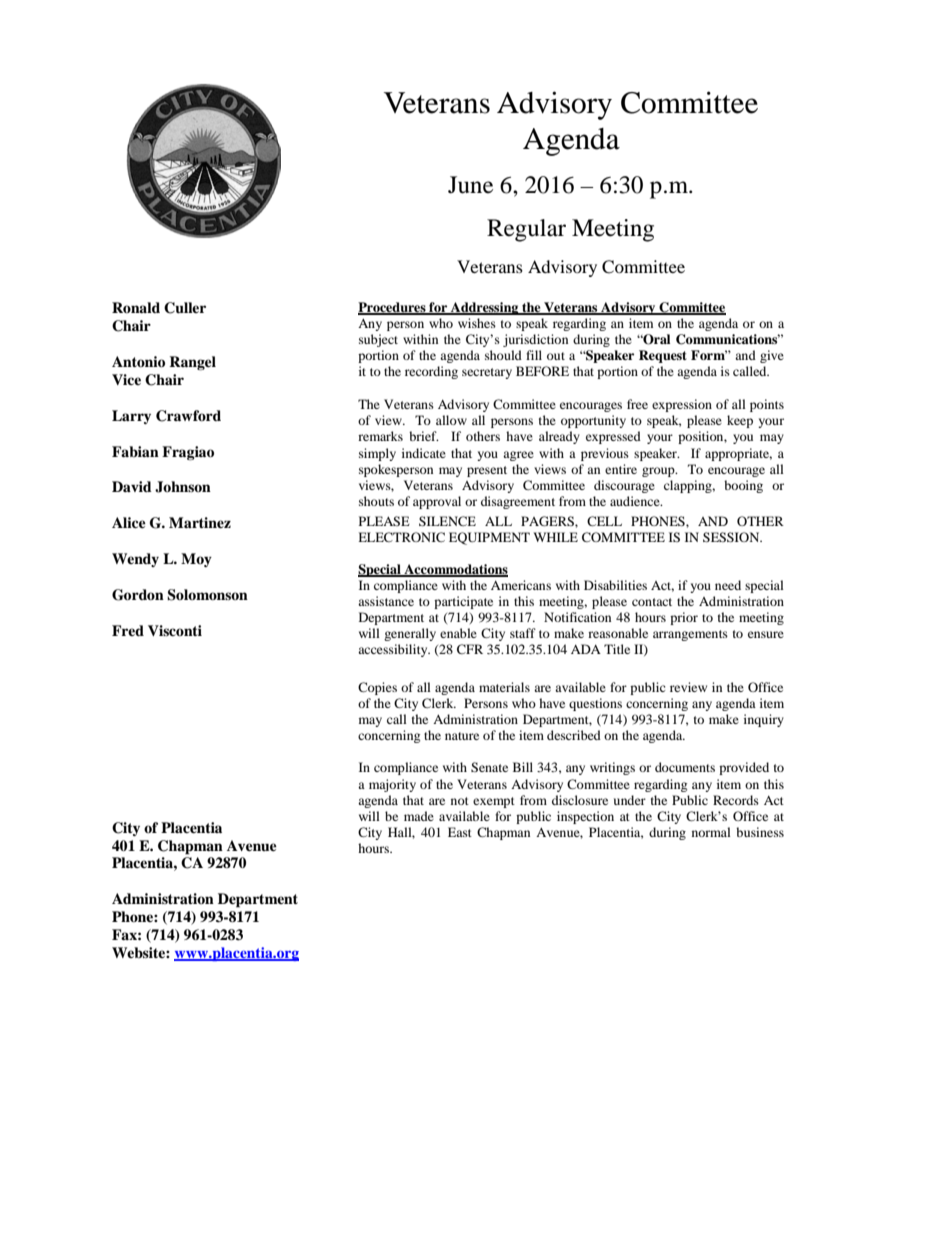 The height and width of the image is (1233, 952). Describe the element at coordinates (636, 501) in the image. I see `audience` at that location.
